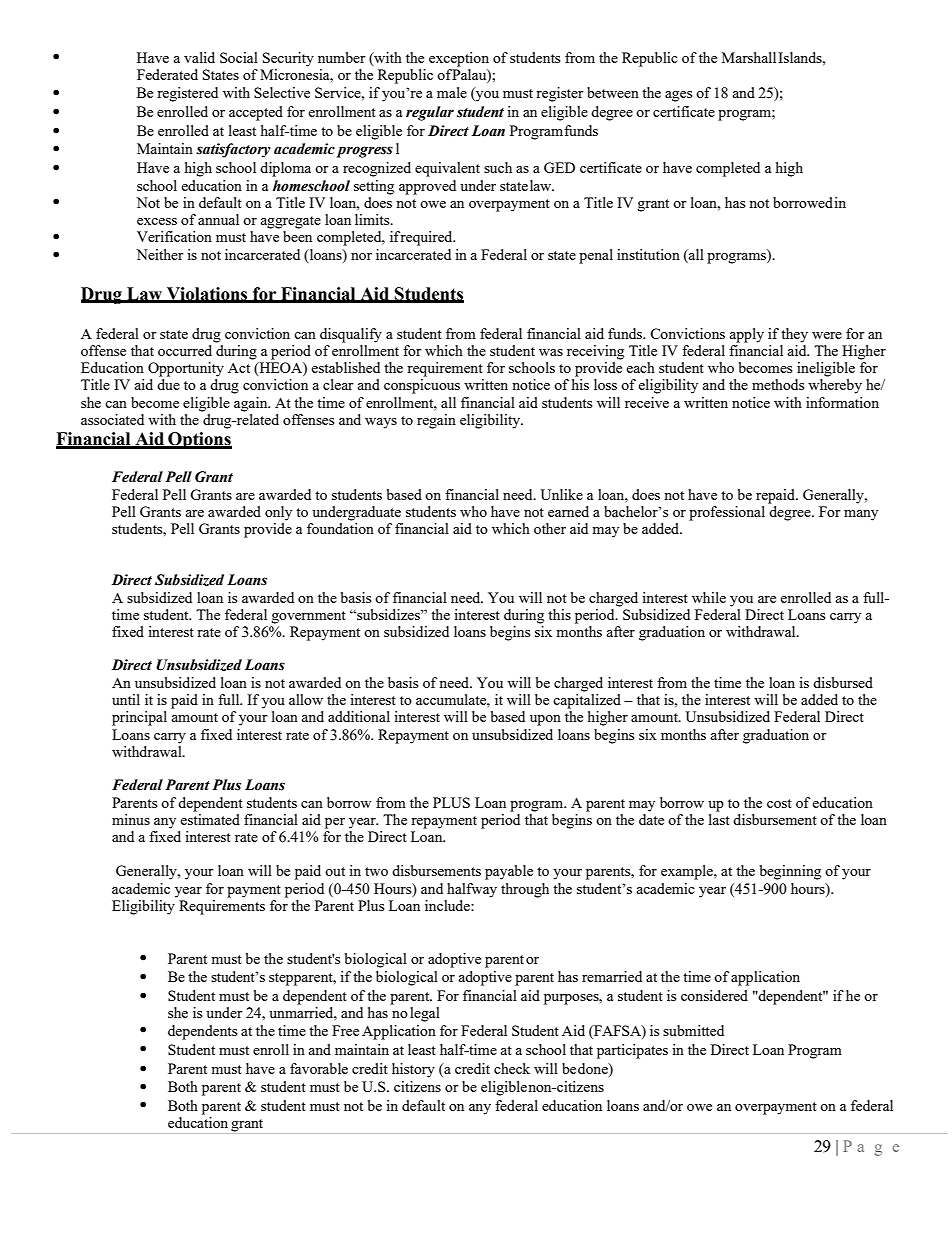 Image resolution: width=952 pixels, height=1233 pixels. Describe the element at coordinates (168, 384) in the screenshot. I see `due` at that location.
